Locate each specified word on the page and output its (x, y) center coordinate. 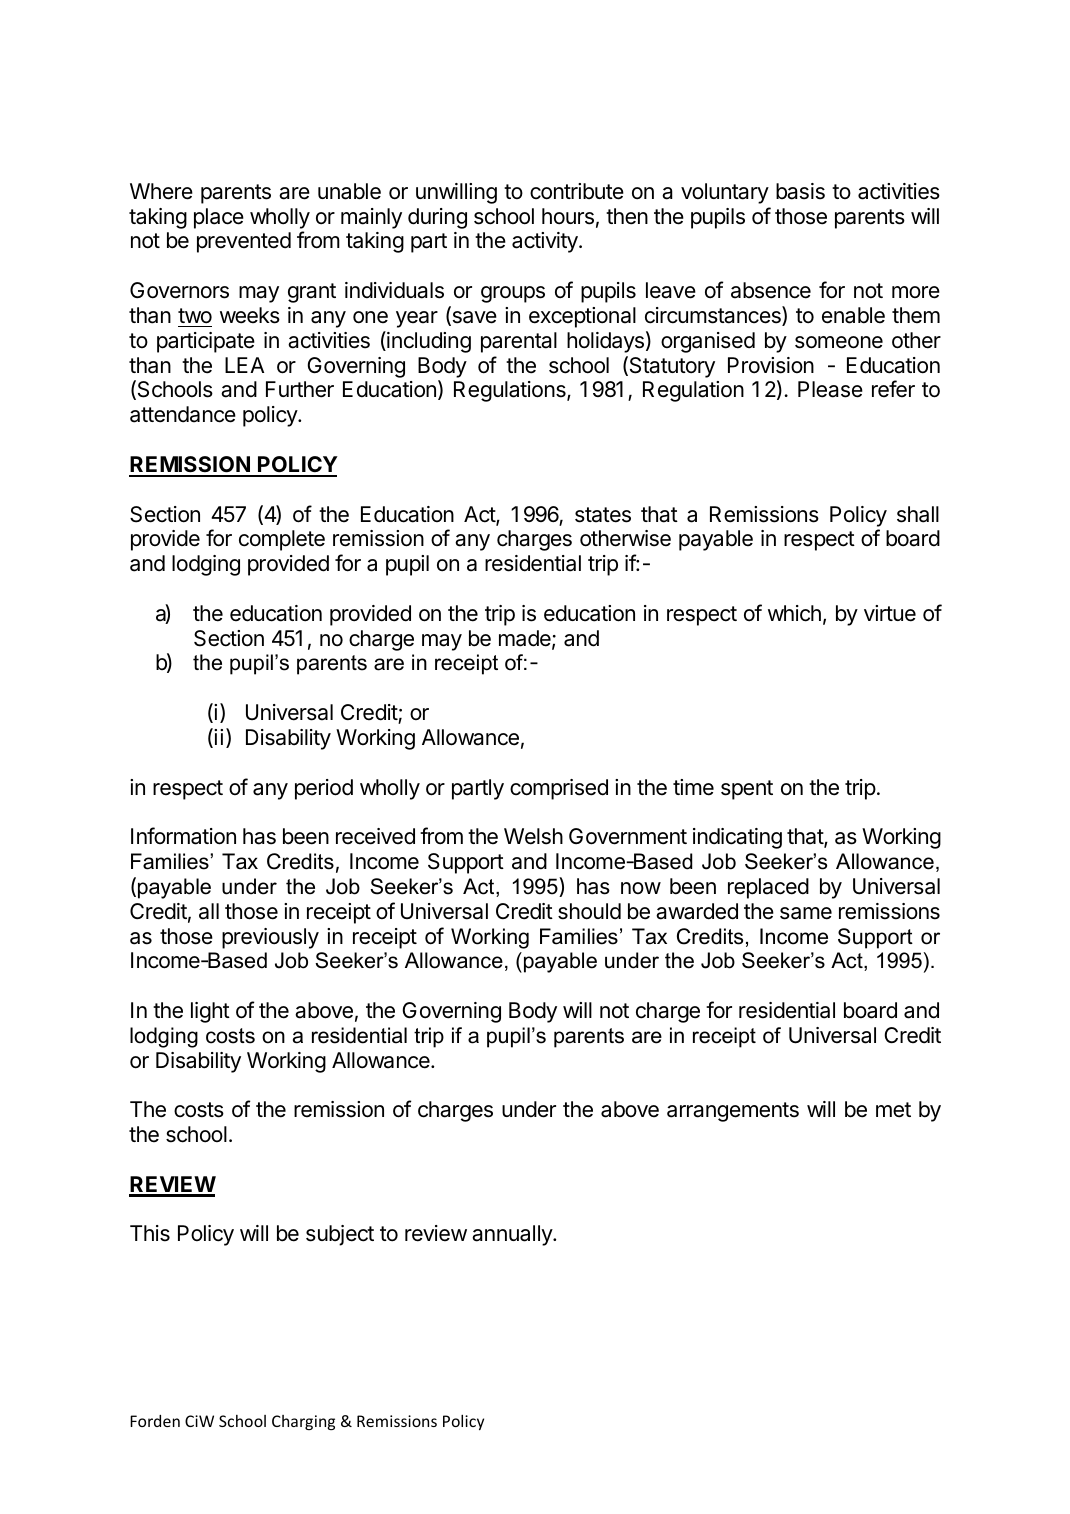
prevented (244, 242)
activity (546, 242)
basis (800, 191)
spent (747, 790)
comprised (559, 789)
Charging (303, 1422)
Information (183, 836)
